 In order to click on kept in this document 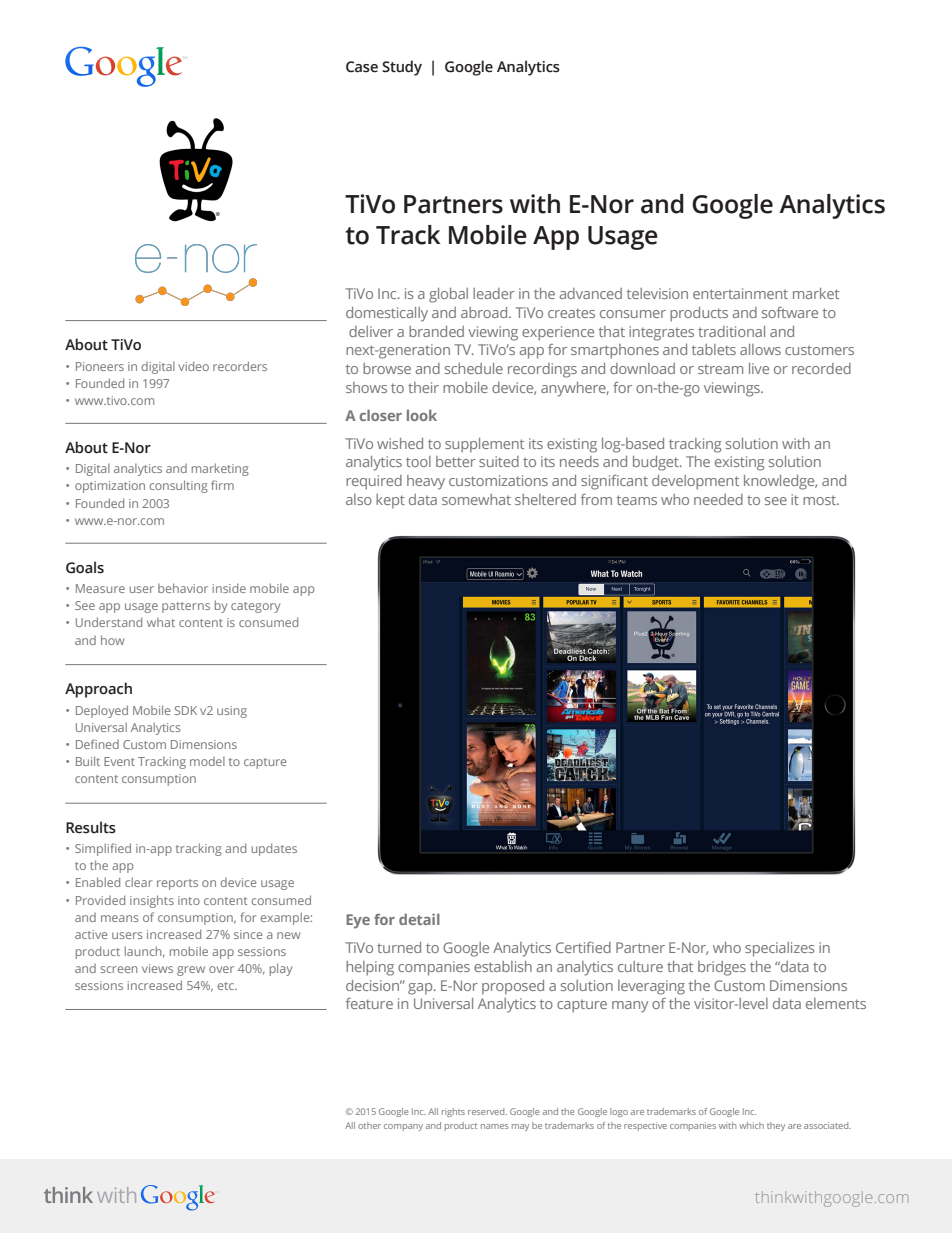, I will do `click(390, 501)`.
